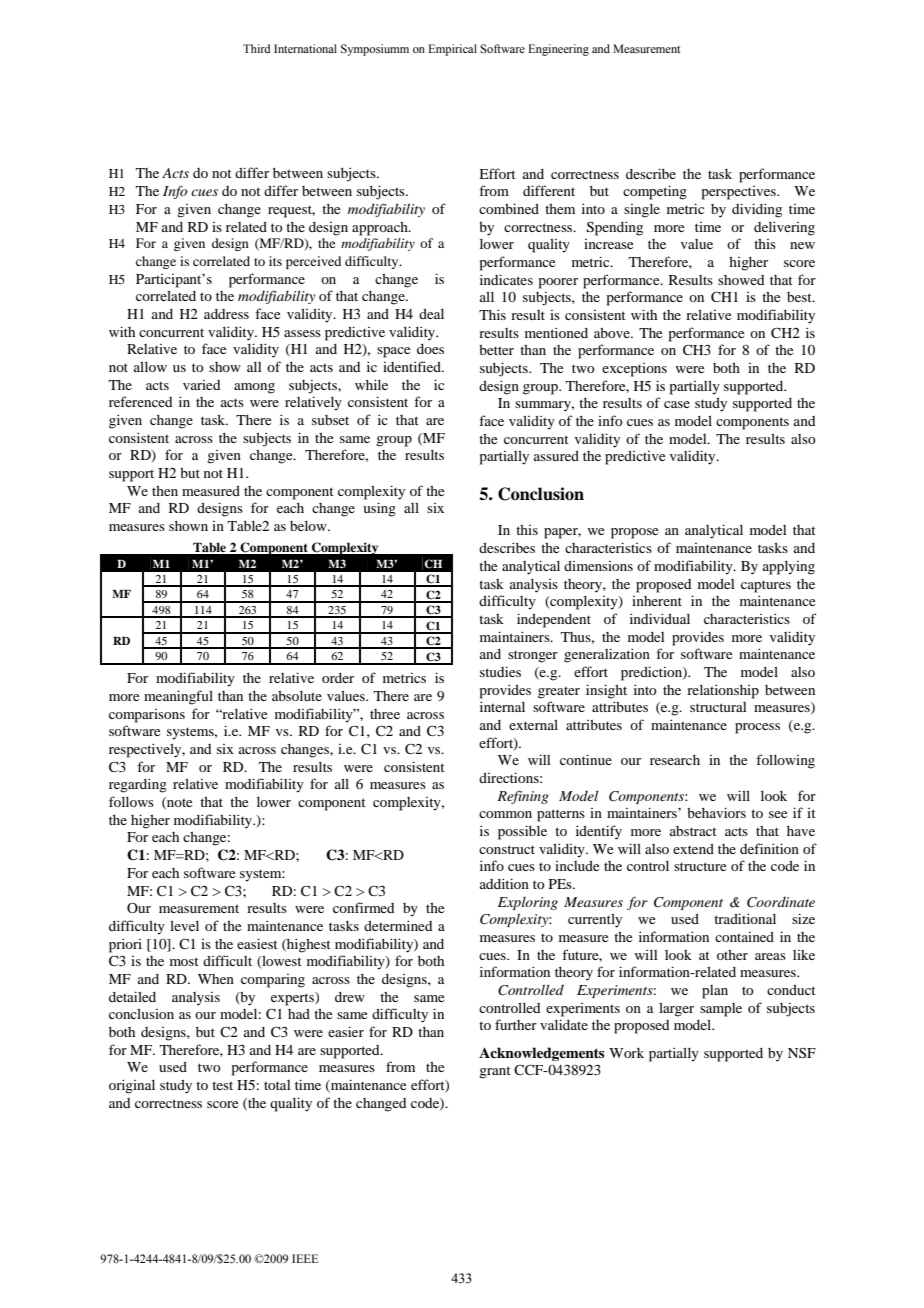 The width and height of the screenshot is (924, 1308). What do you see at coordinates (495, 1072) in the screenshot?
I see `grant` at bounding box center [495, 1072].
